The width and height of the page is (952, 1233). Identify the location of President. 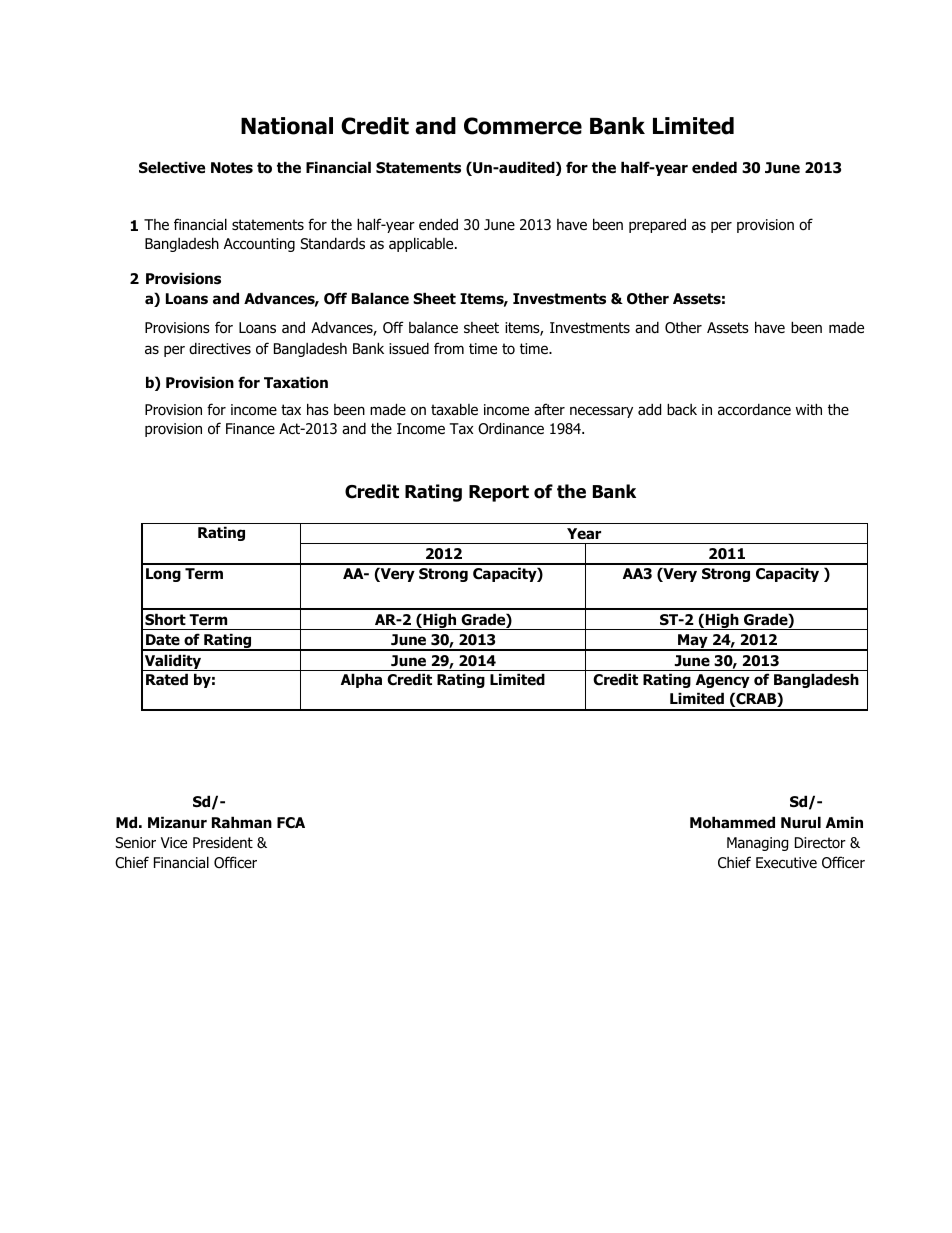
(223, 843).
